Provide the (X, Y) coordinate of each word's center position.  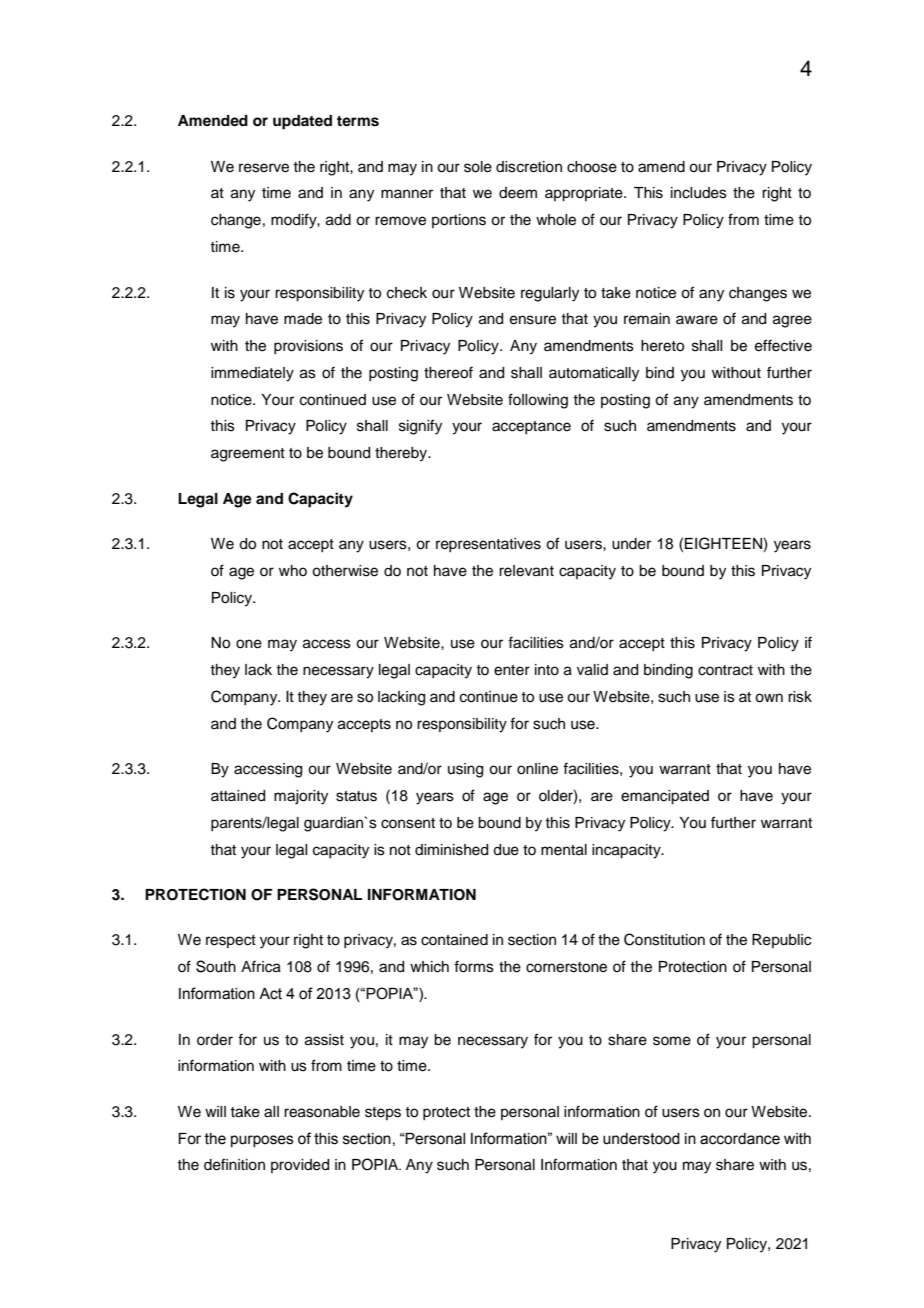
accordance (740, 1139)
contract (725, 670)
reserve (264, 168)
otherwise (345, 571)
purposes (262, 1141)
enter (512, 670)
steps (383, 1113)
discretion (529, 167)
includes (699, 193)
